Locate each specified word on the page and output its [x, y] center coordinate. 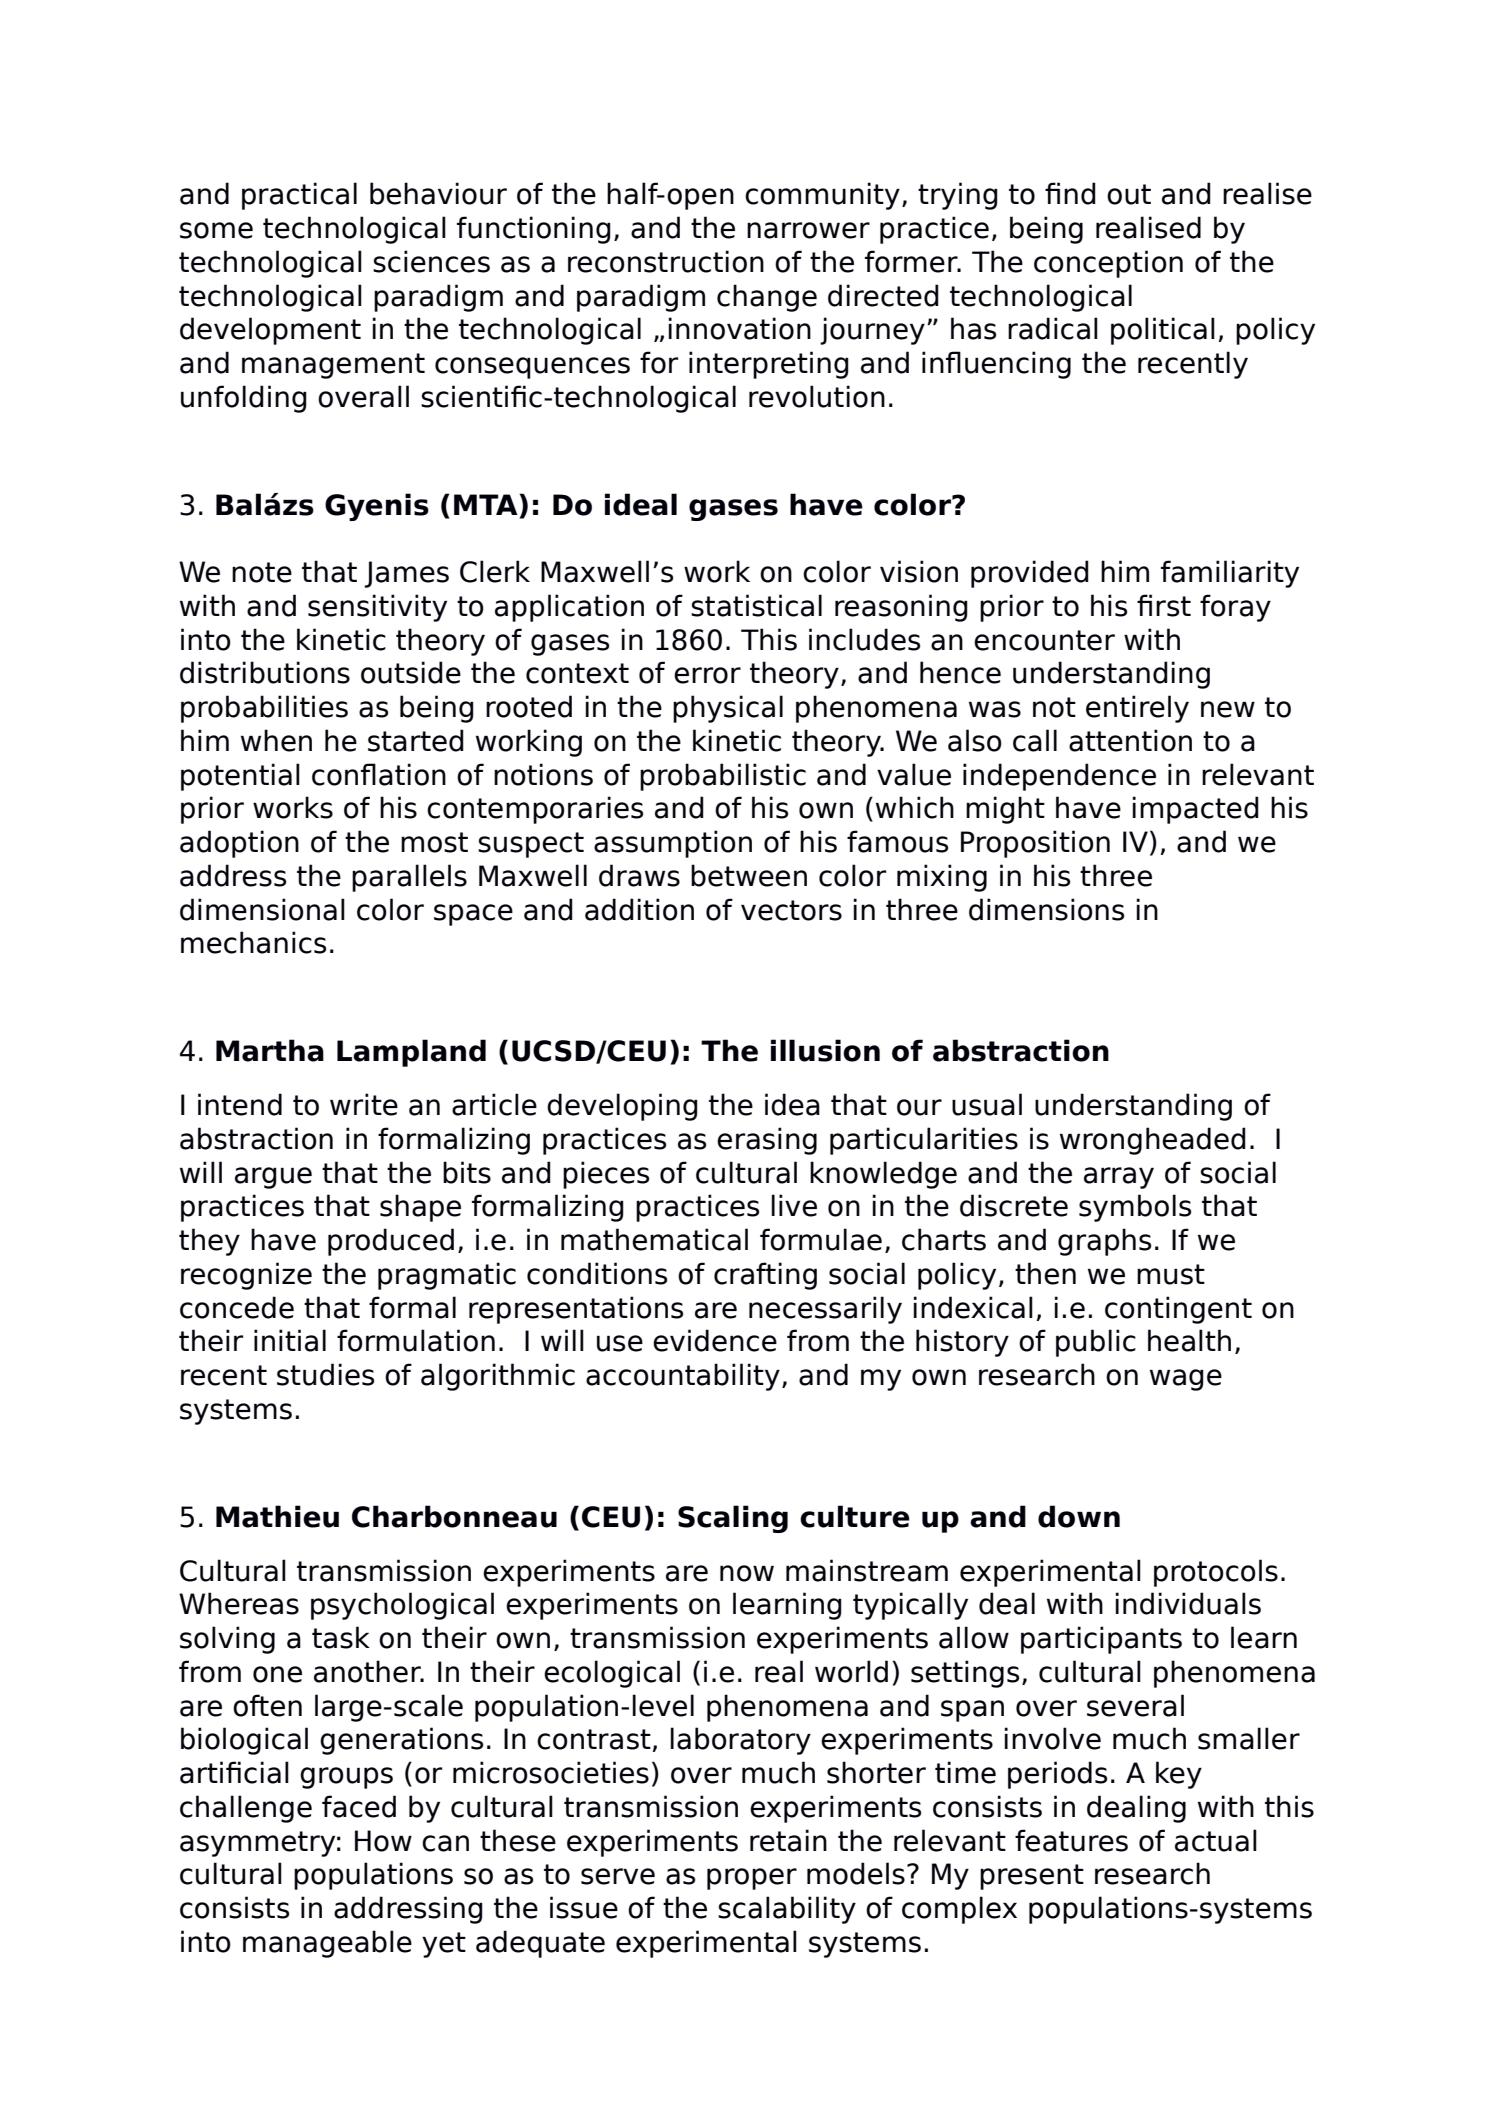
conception [1108, 264]
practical [299, 196]
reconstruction [666, 261]
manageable [327, 1944]
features [1071, 1840]
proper [752, 1879]
